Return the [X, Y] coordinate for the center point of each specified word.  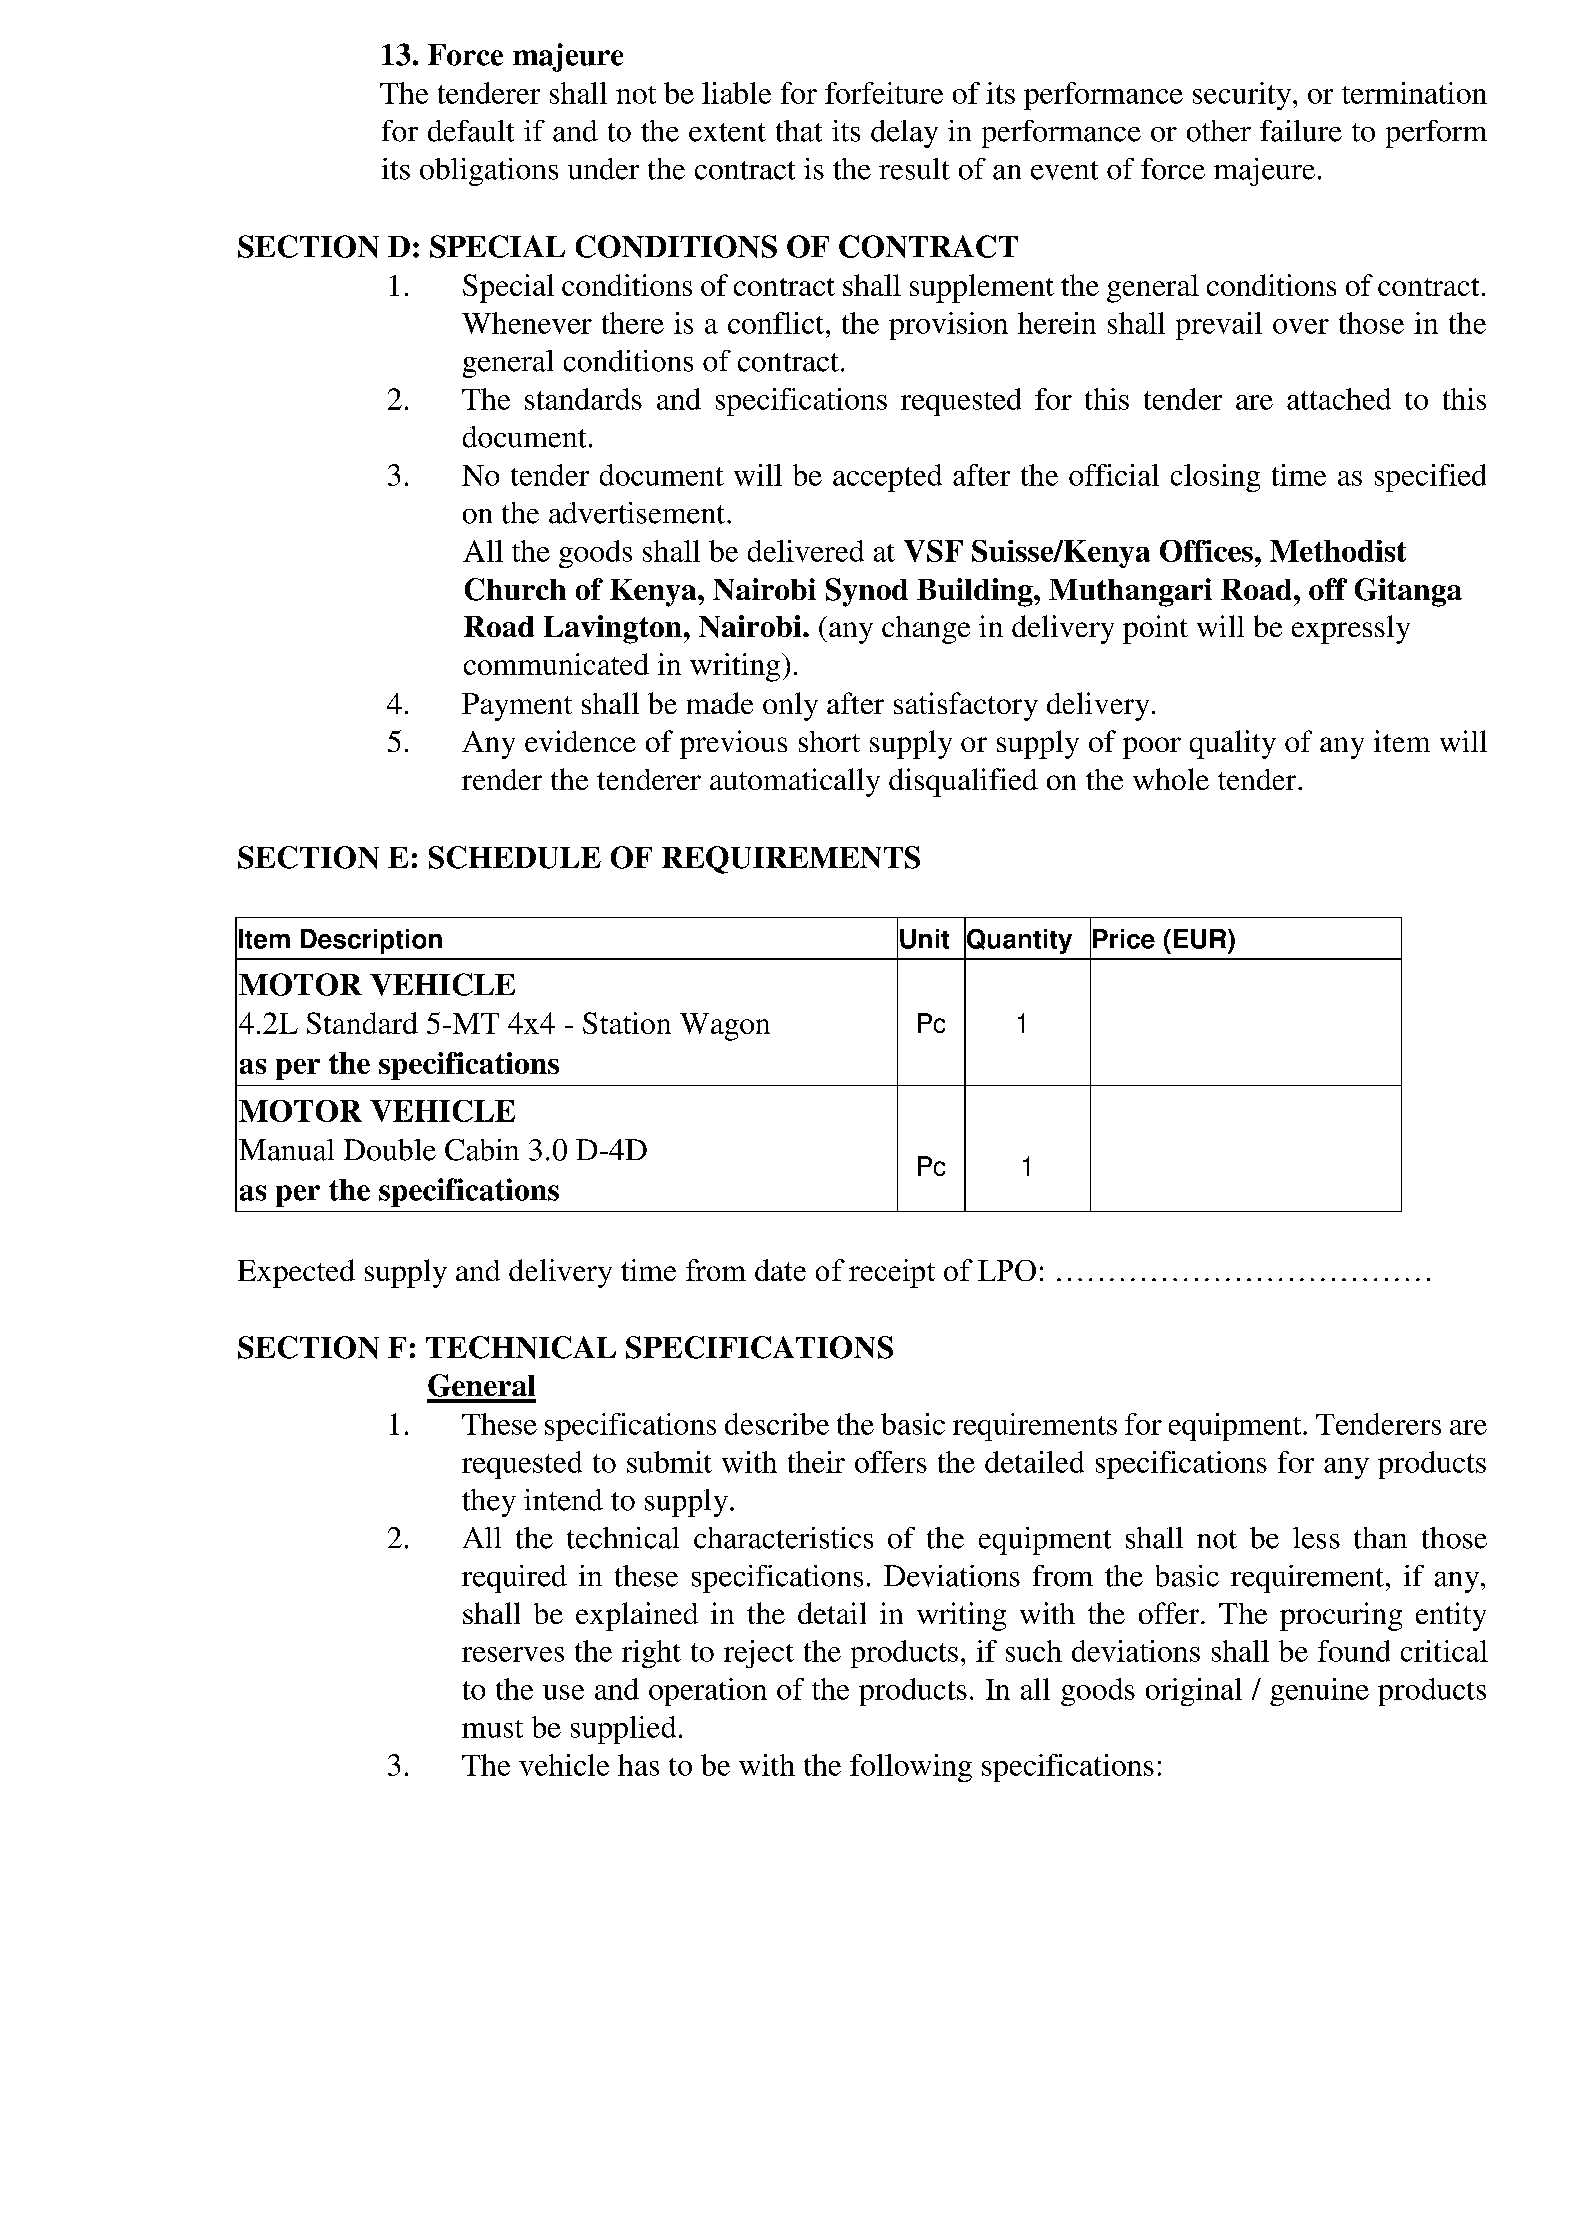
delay [904, 134]
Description [371, 941]
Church [515, 589]
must [492, 1729]
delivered [806, 551]
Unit [924, 939]
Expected [296, 1273]
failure [1301, 131]
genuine [1319, 1692]
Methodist [1338, 551]
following [911, 1768]
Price [1124, 939]
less [1316, 1538]
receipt [892, 1273]
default [471, 131]
